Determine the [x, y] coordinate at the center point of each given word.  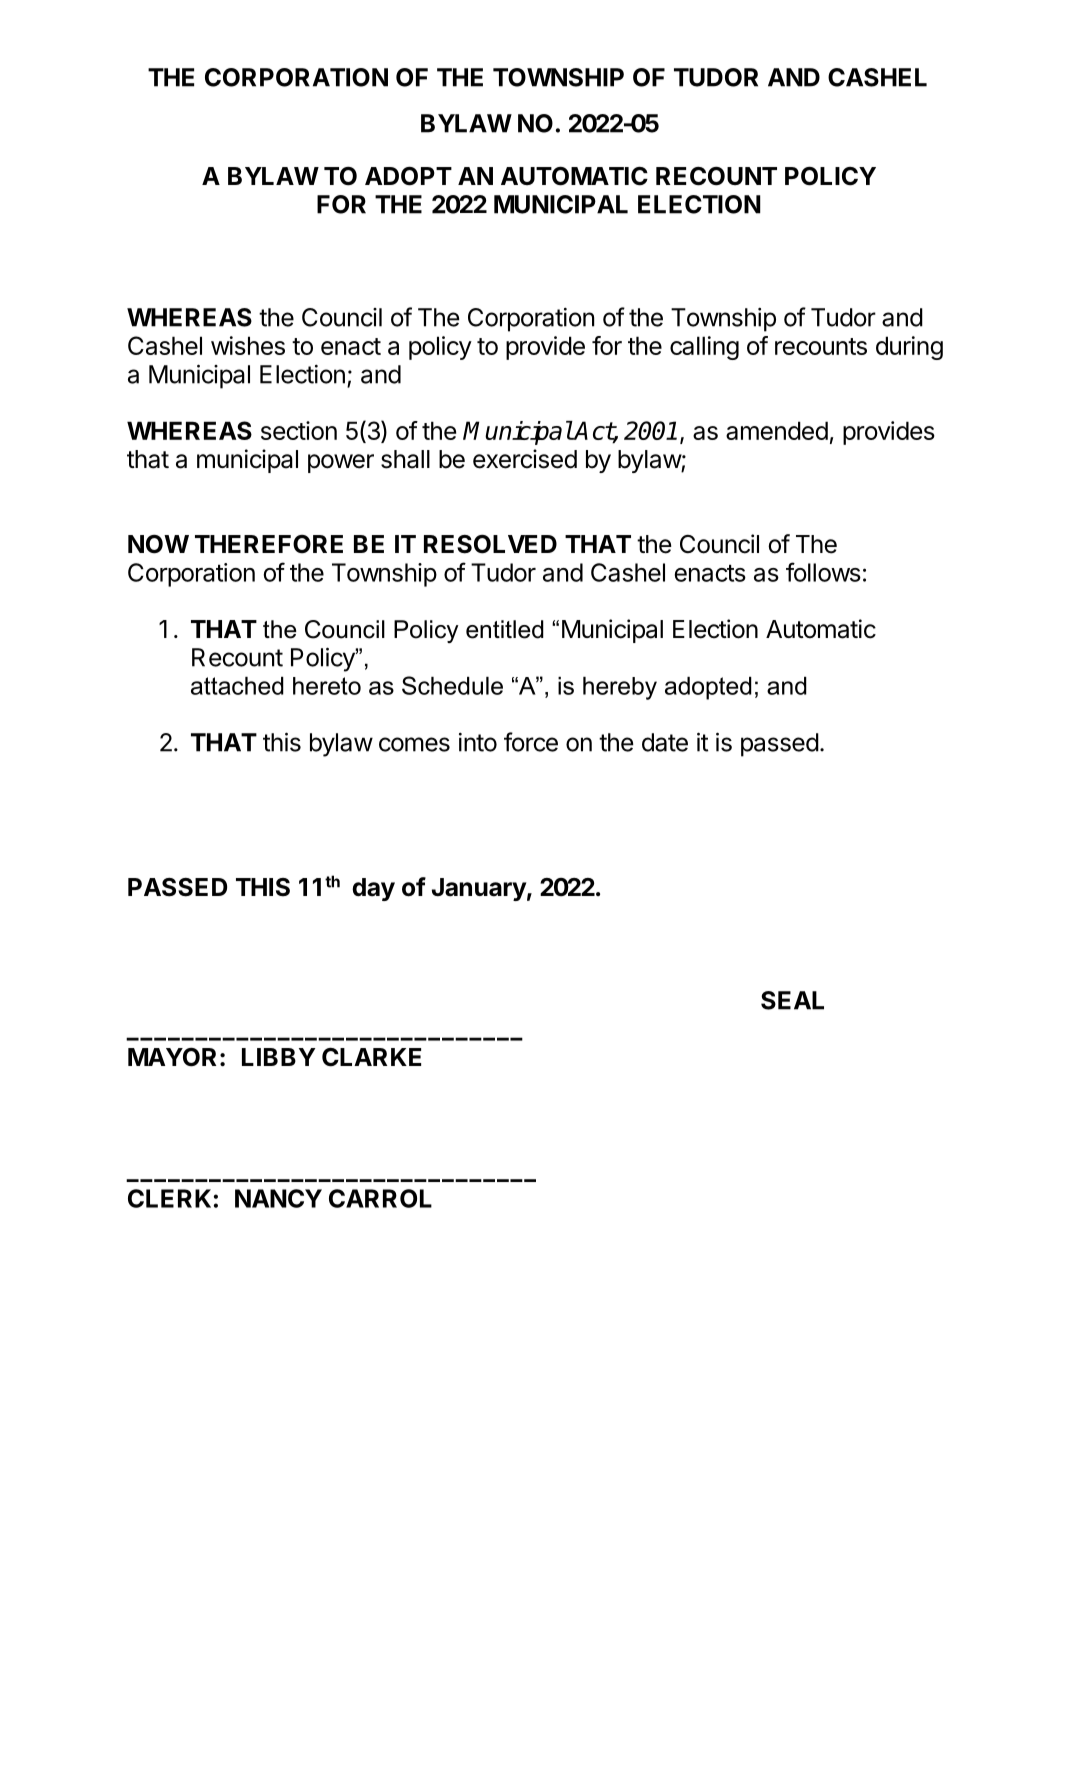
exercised [525, 459]
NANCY [278, 1198]
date [665, 742]
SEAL [792, 1000]
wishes [248, 345]
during [909, 348]
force [531, 742]
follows [823, 572]
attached [237, 686]
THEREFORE [269, 544]
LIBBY [278, 1057]
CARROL [380, 1198]
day [373, 889]
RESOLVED [490, 544]
